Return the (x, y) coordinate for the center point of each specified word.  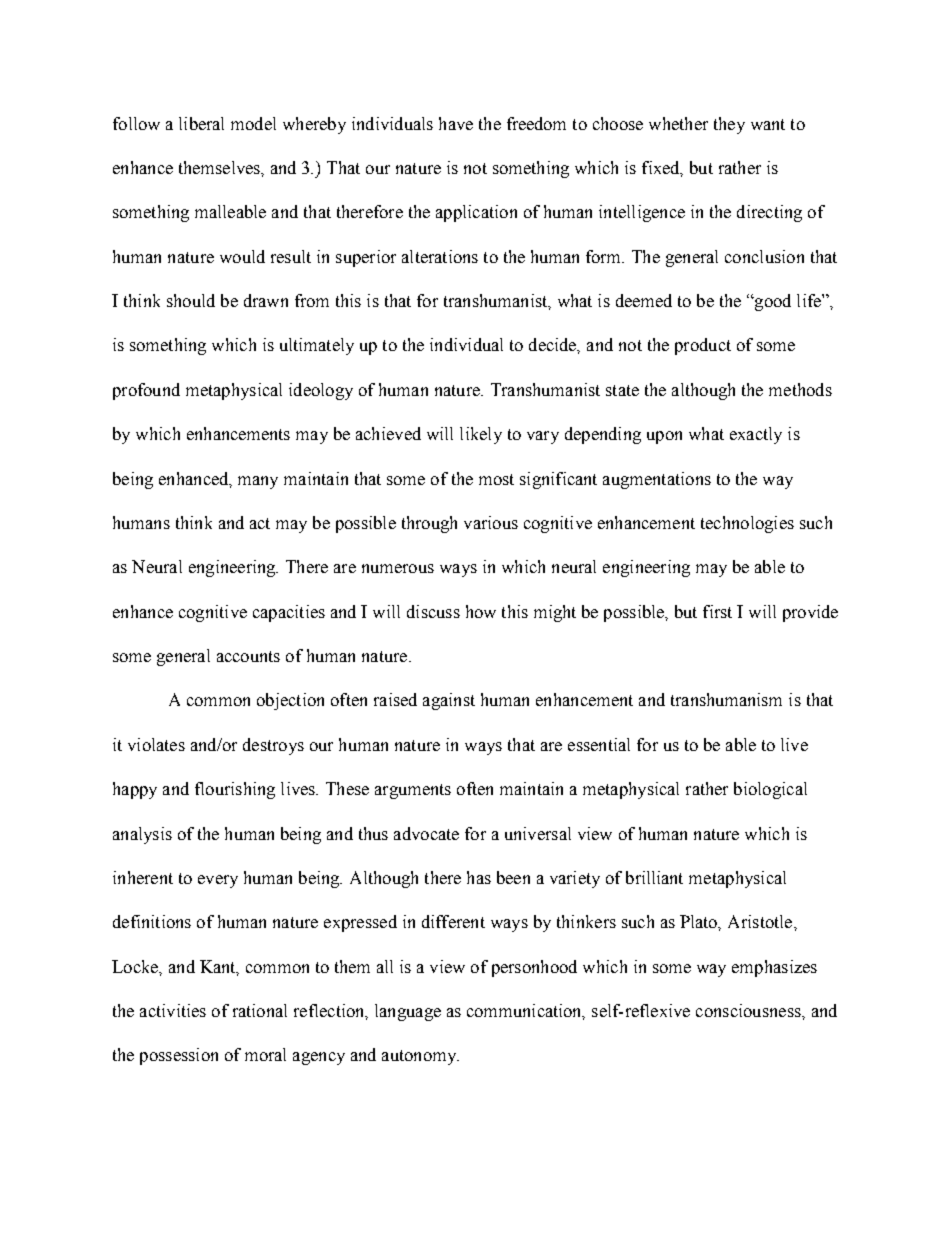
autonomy (420, 1057)
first (717, 611)
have (456, 123)
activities (173, 1010)
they (729, 125)
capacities (289, 613)
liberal (201, 123)
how (481, 611)
